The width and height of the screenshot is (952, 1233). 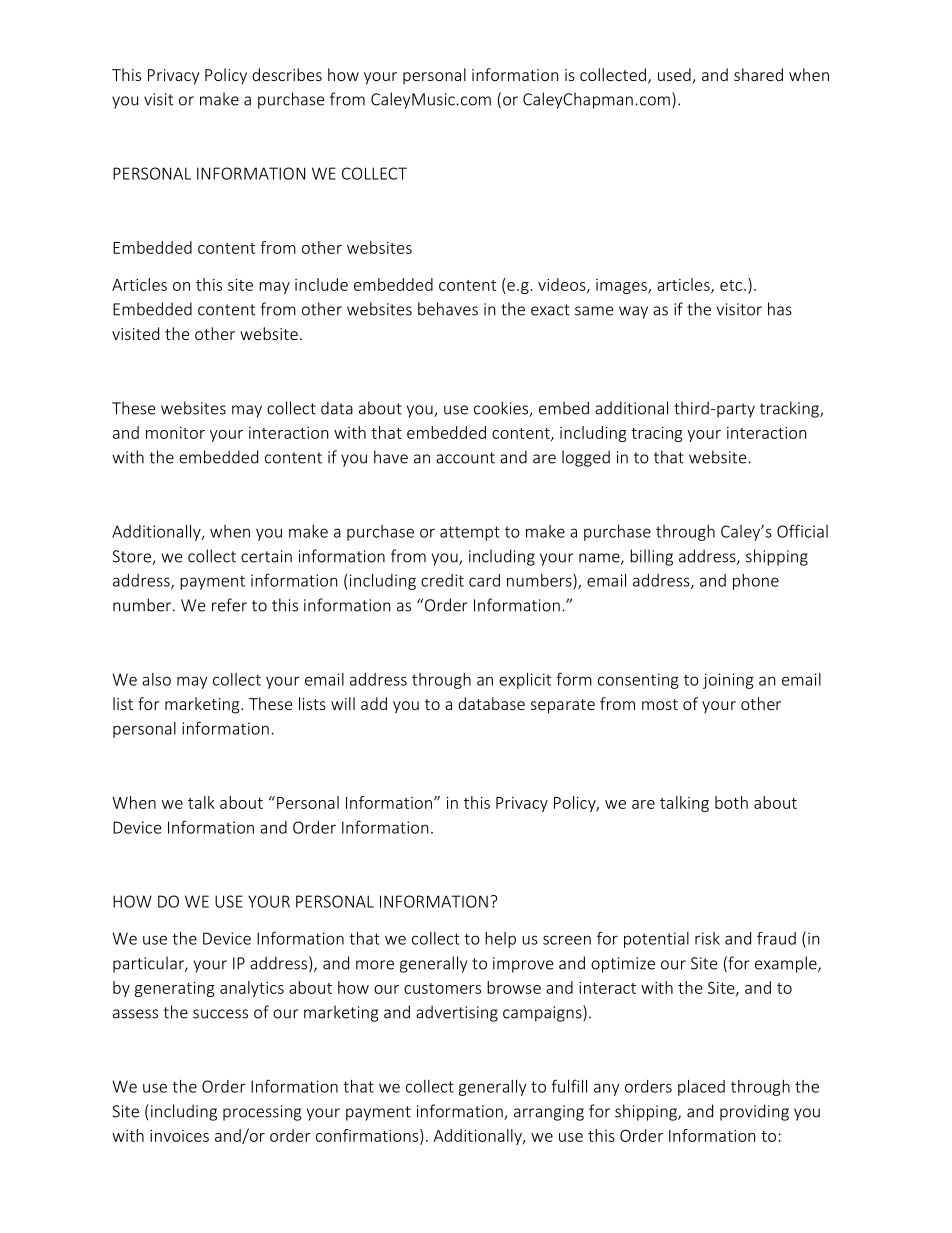 I want to click on used, so click(x=674, y=74).
